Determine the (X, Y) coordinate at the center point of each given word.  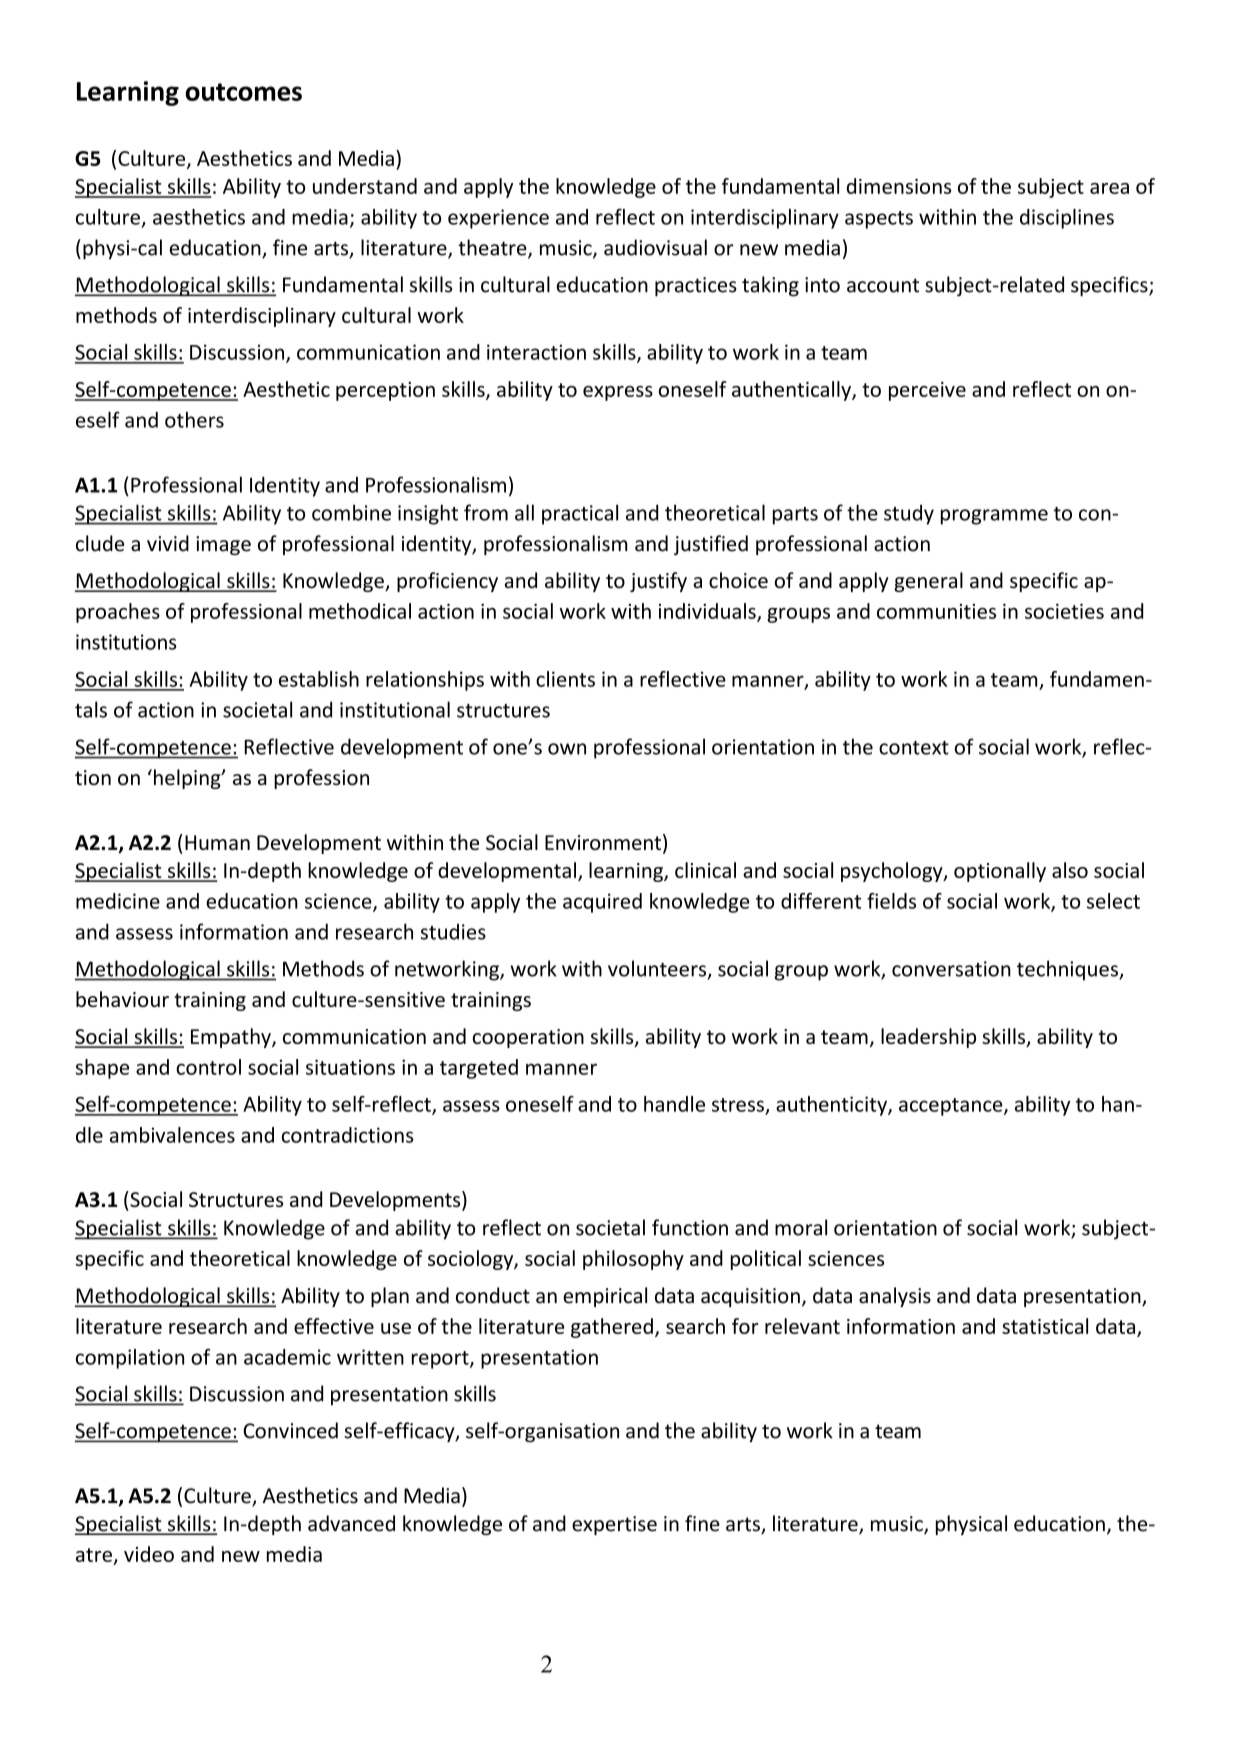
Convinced (290, 1430)
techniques (1068, 970)
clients (565, 679)
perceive (927, 391)
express (618, 393)
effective (334, 1326)
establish (319, 679)
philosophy (633, 1260)
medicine (118, 901)
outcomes (243, 92)
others (194, 420)
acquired (602, 903)
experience (498, 219)
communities (936, 611)
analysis (895, 1297)
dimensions (899, 186)
